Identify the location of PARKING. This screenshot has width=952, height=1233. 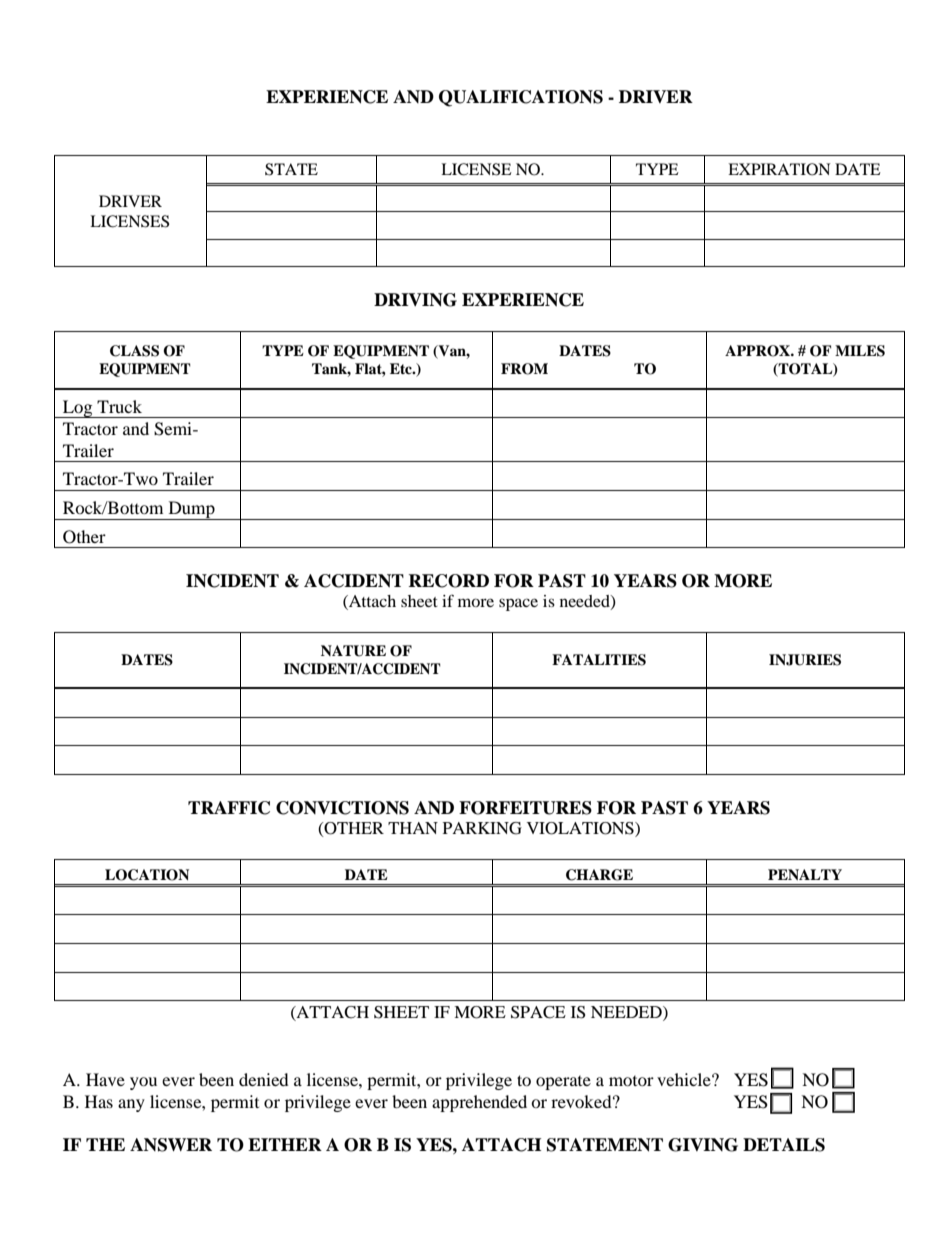
(482, 828).
